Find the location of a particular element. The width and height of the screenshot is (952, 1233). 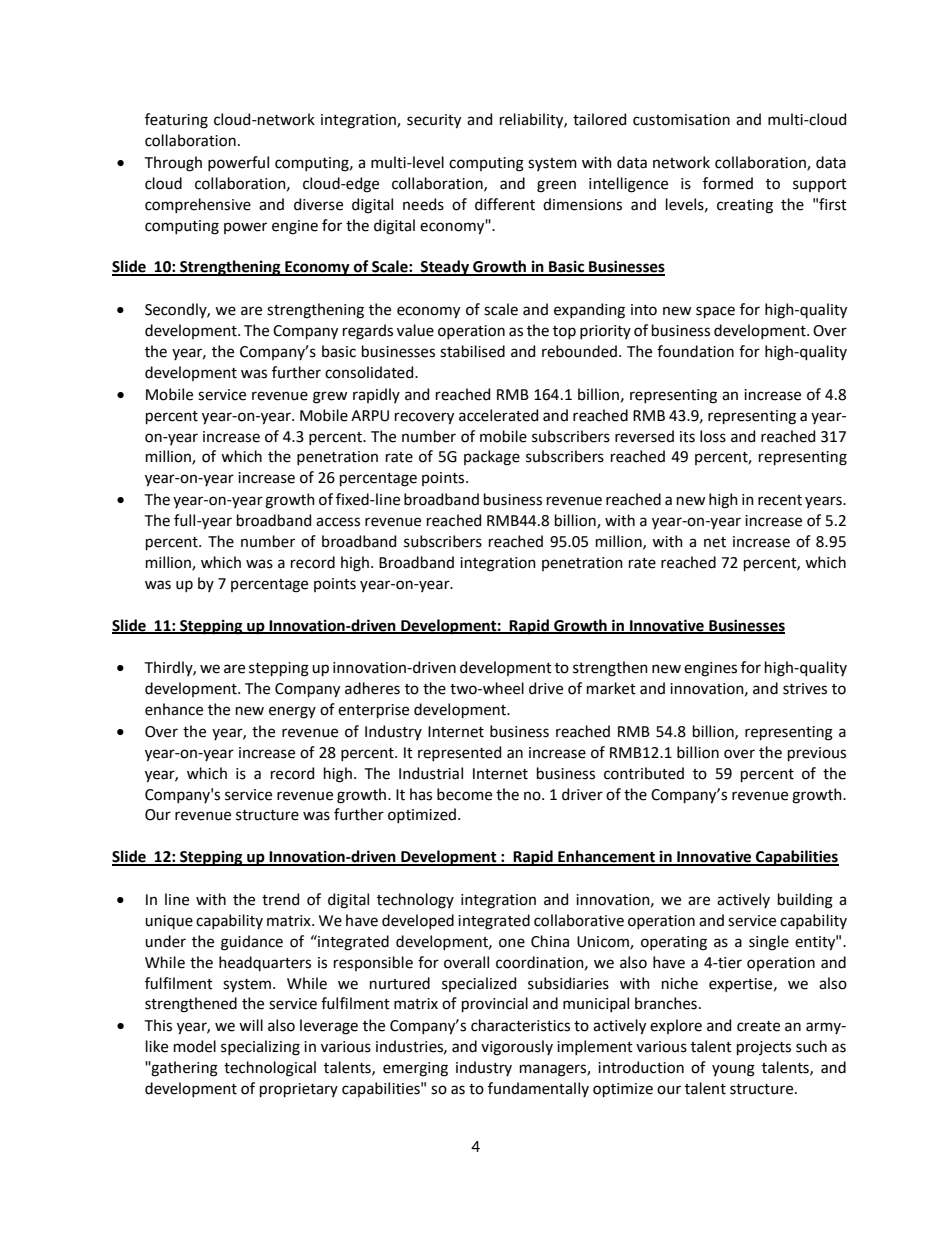

grew is located at coordinates (330, 397).
